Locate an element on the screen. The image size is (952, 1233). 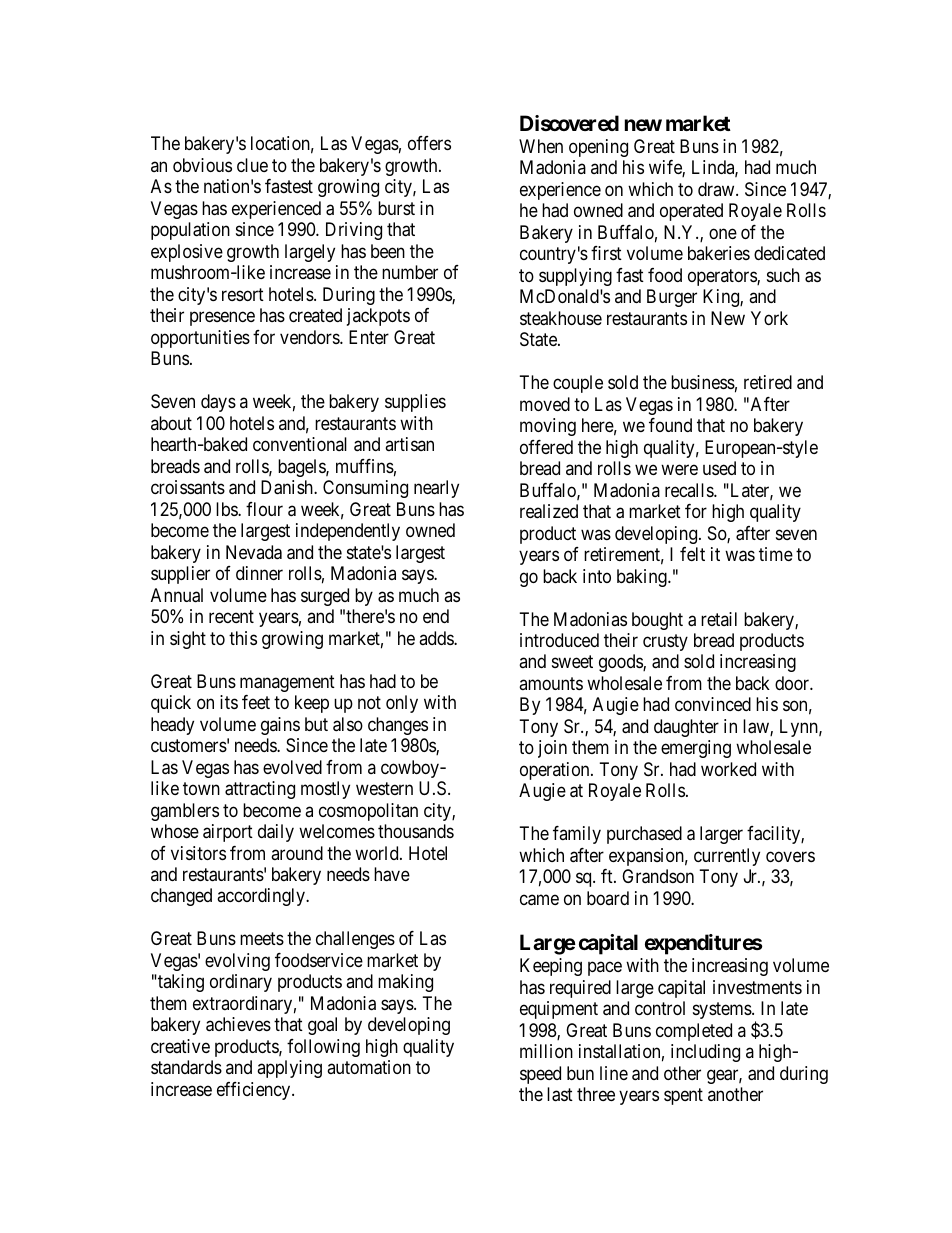
efficiency is located at coordinates (255, 1091).
